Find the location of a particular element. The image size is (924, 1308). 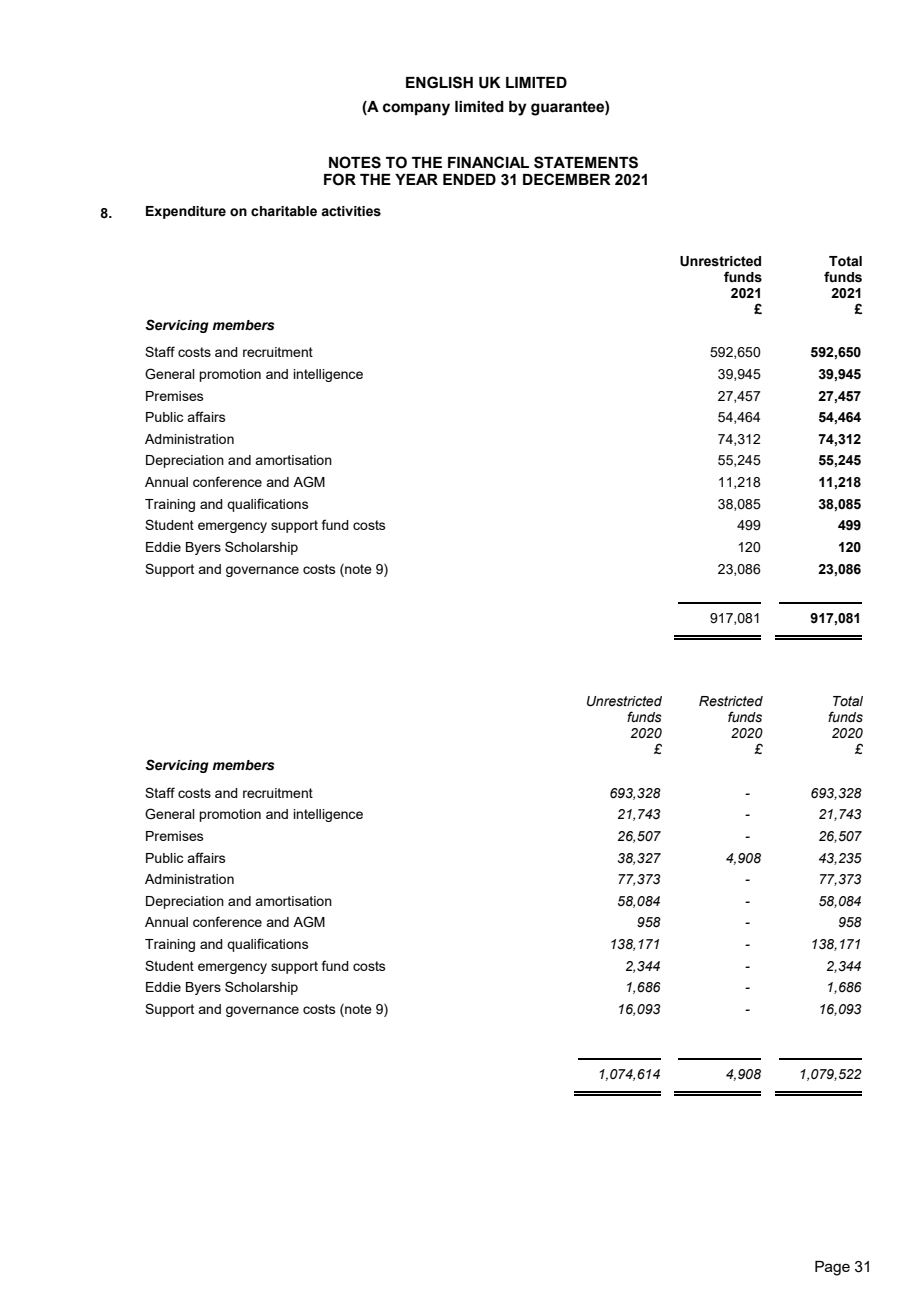

DECEMBER is located at coordinates (567, 179).
